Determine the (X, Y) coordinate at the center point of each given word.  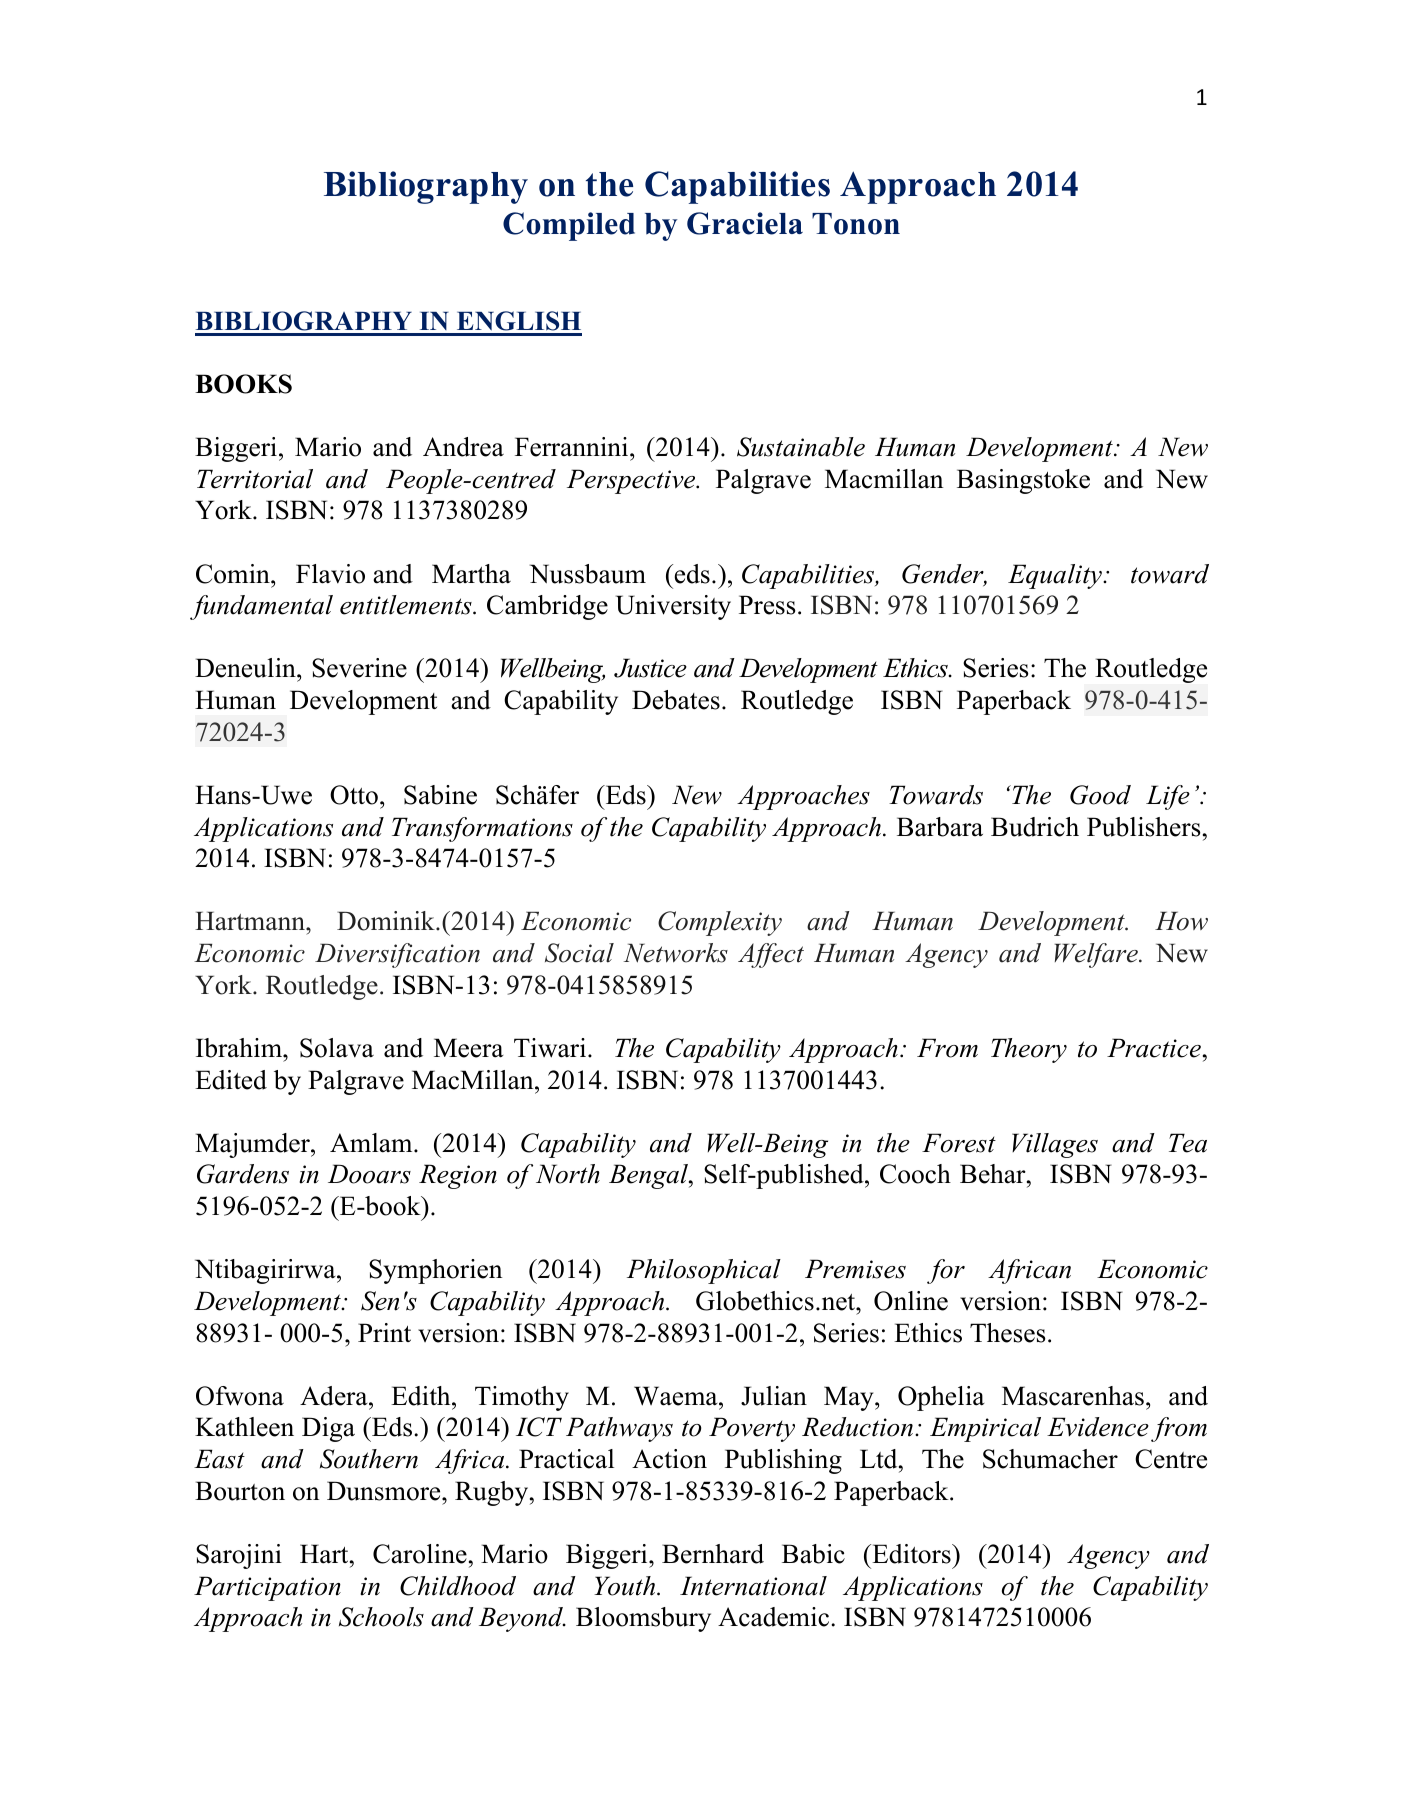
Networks (676, 953)
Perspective (632, 481)
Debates (676, 700)
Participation (267, 1588)
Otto (354, 795)
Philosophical (704, 1271)
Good (1100, 795)
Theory (1029, 1050)
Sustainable (801, 447)
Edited (231, 1080)
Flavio (330, 574)
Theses (1008, 1333)
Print (384, 1332)
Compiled (569, 226)
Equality (1056, 576)
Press (767, 605)
